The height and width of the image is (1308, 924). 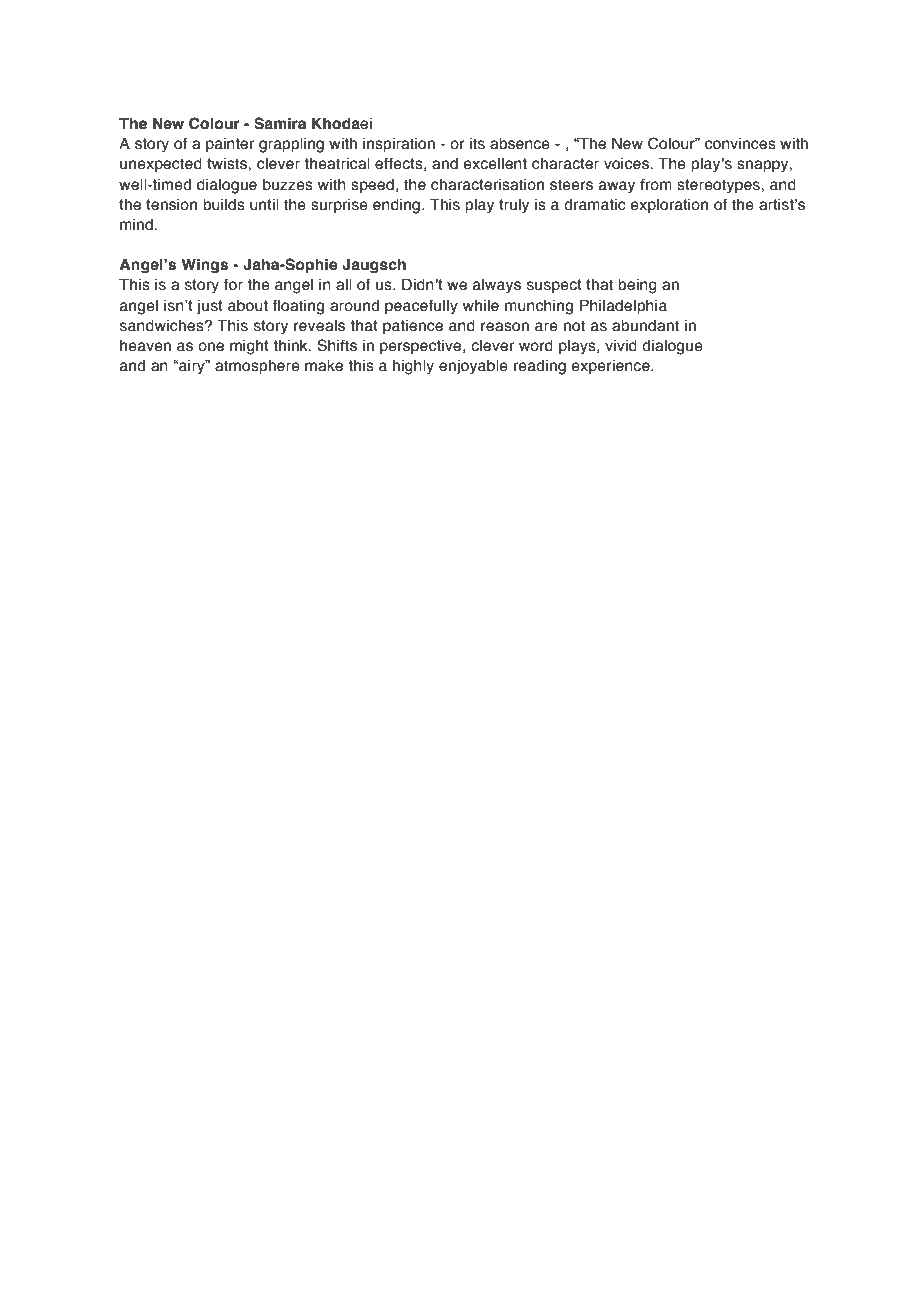 What do you see at coordinates (740, 144) in the image?
I see `convinces` at bounding box center [740, 144].
